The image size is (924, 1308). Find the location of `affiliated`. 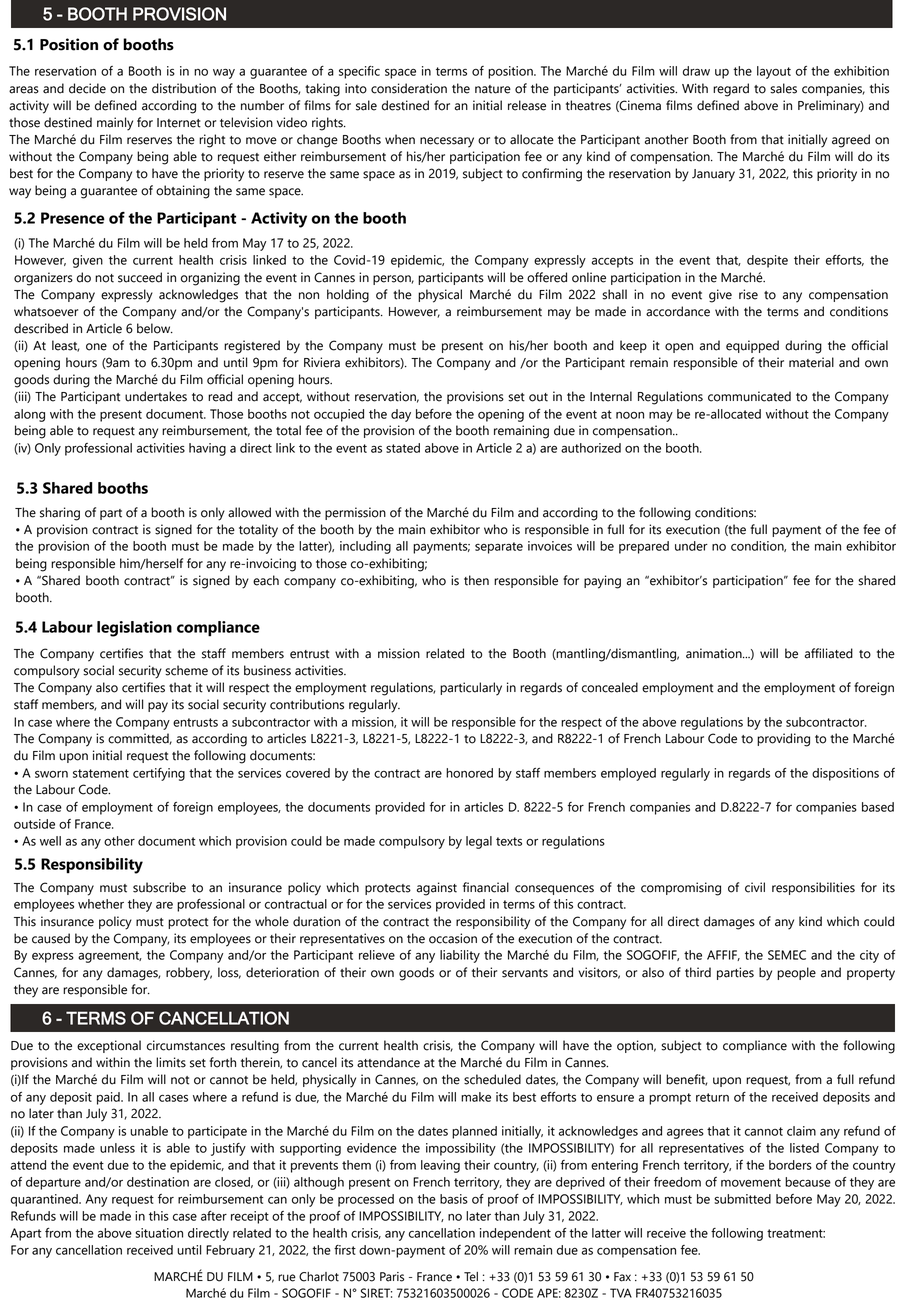

affiliated is located at coordinates (829, 653).
